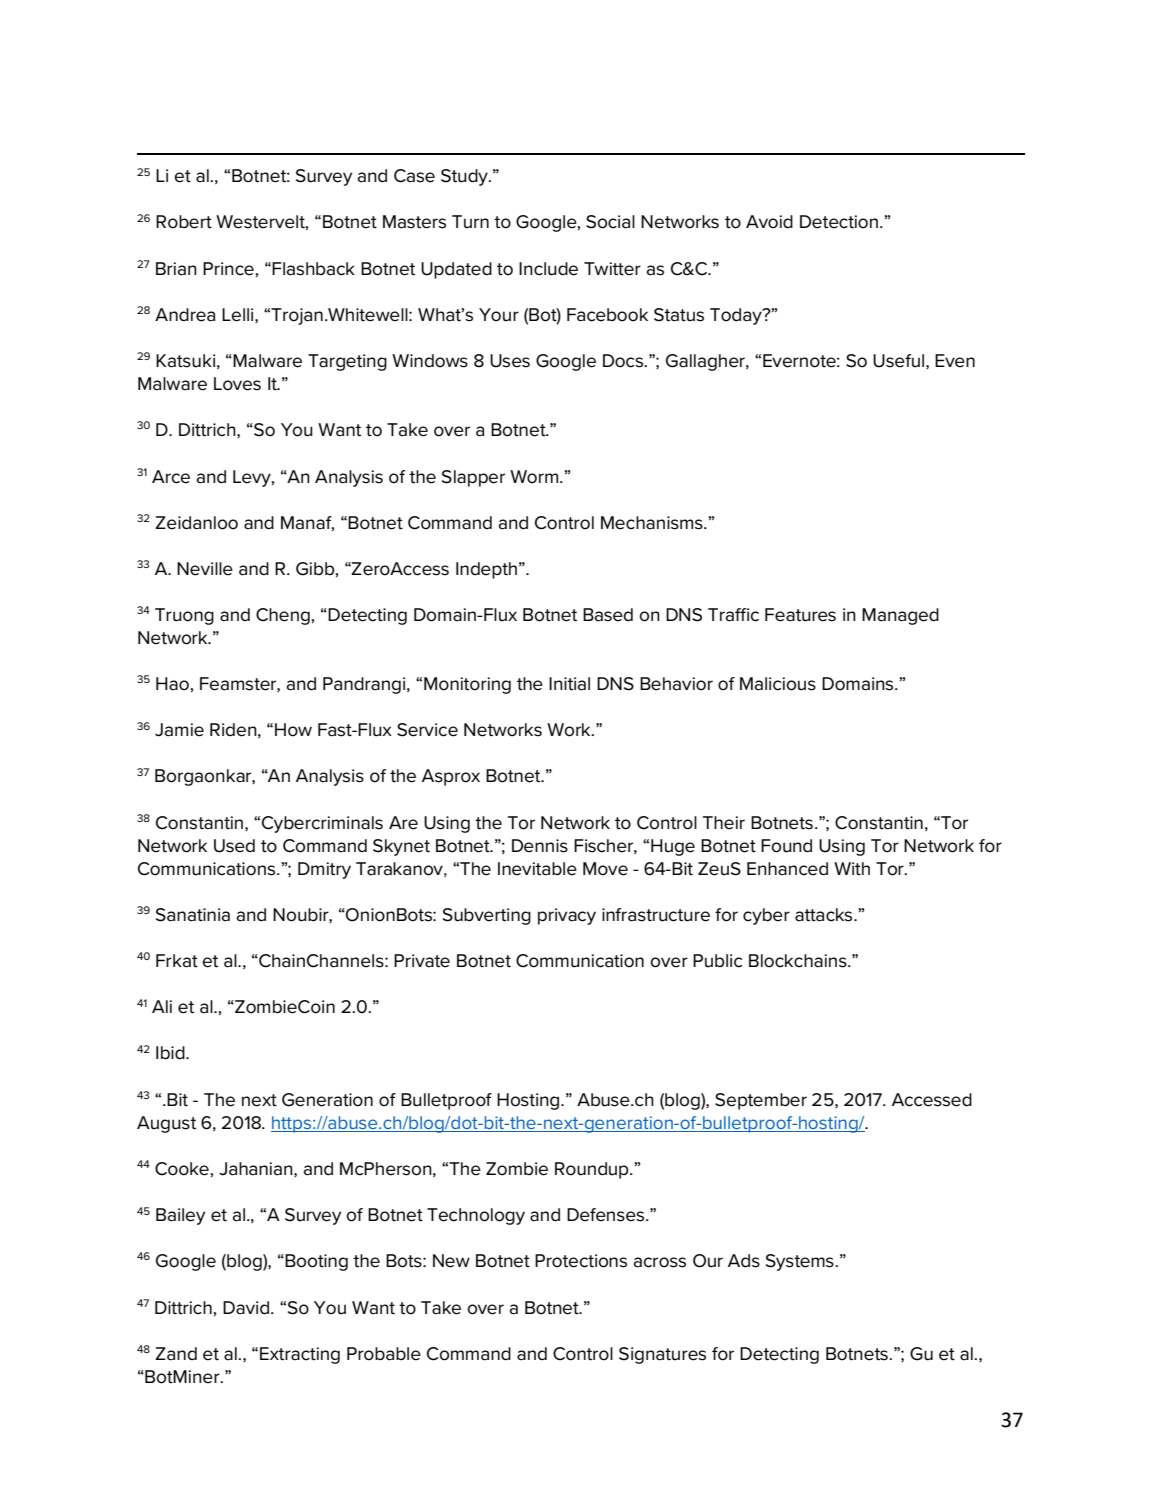 This screenshot has height=1501, width=1160. I want to click on Social, so click(610, 222).
